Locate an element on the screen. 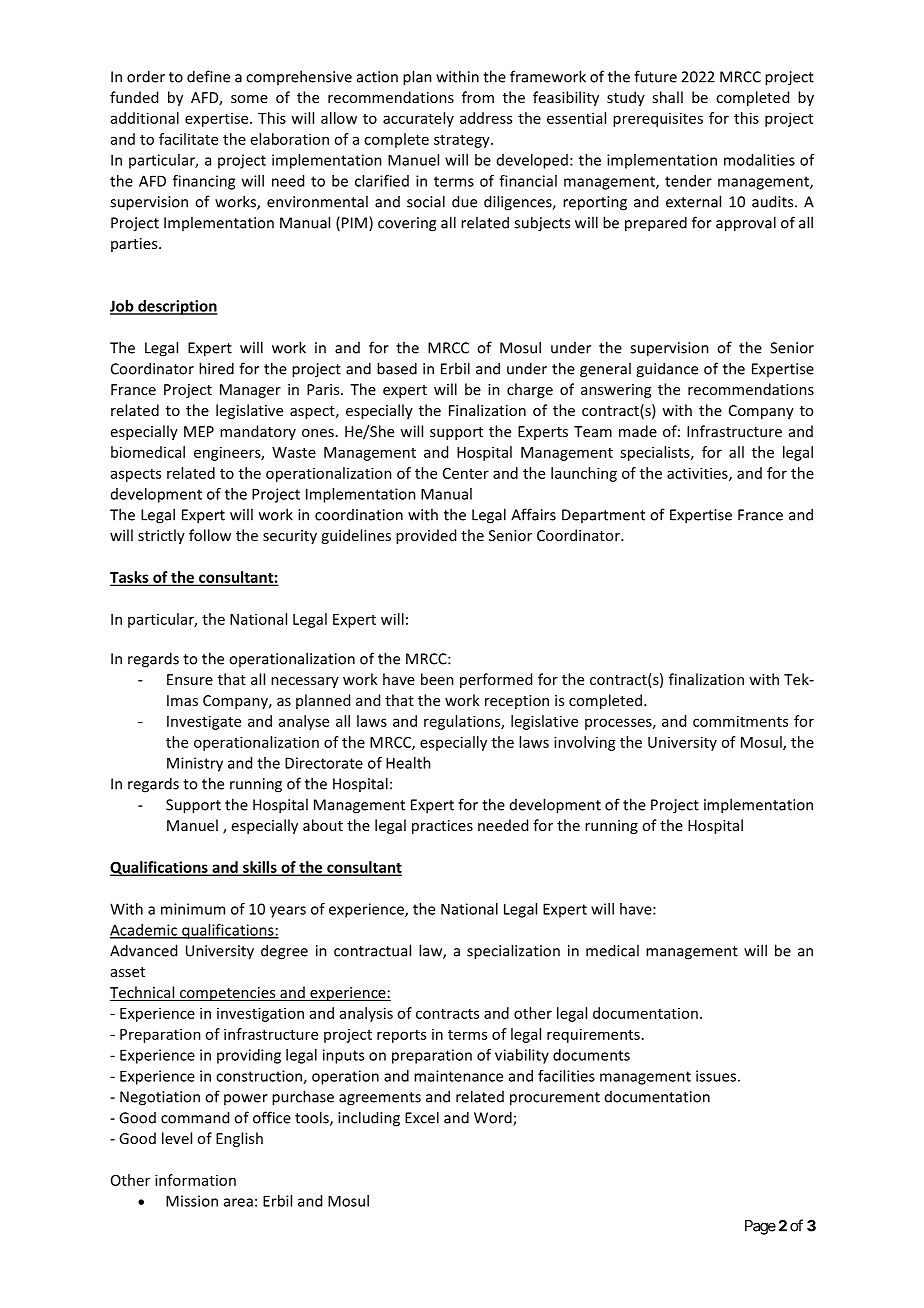  accurately is located at coordinates (418, 119).
